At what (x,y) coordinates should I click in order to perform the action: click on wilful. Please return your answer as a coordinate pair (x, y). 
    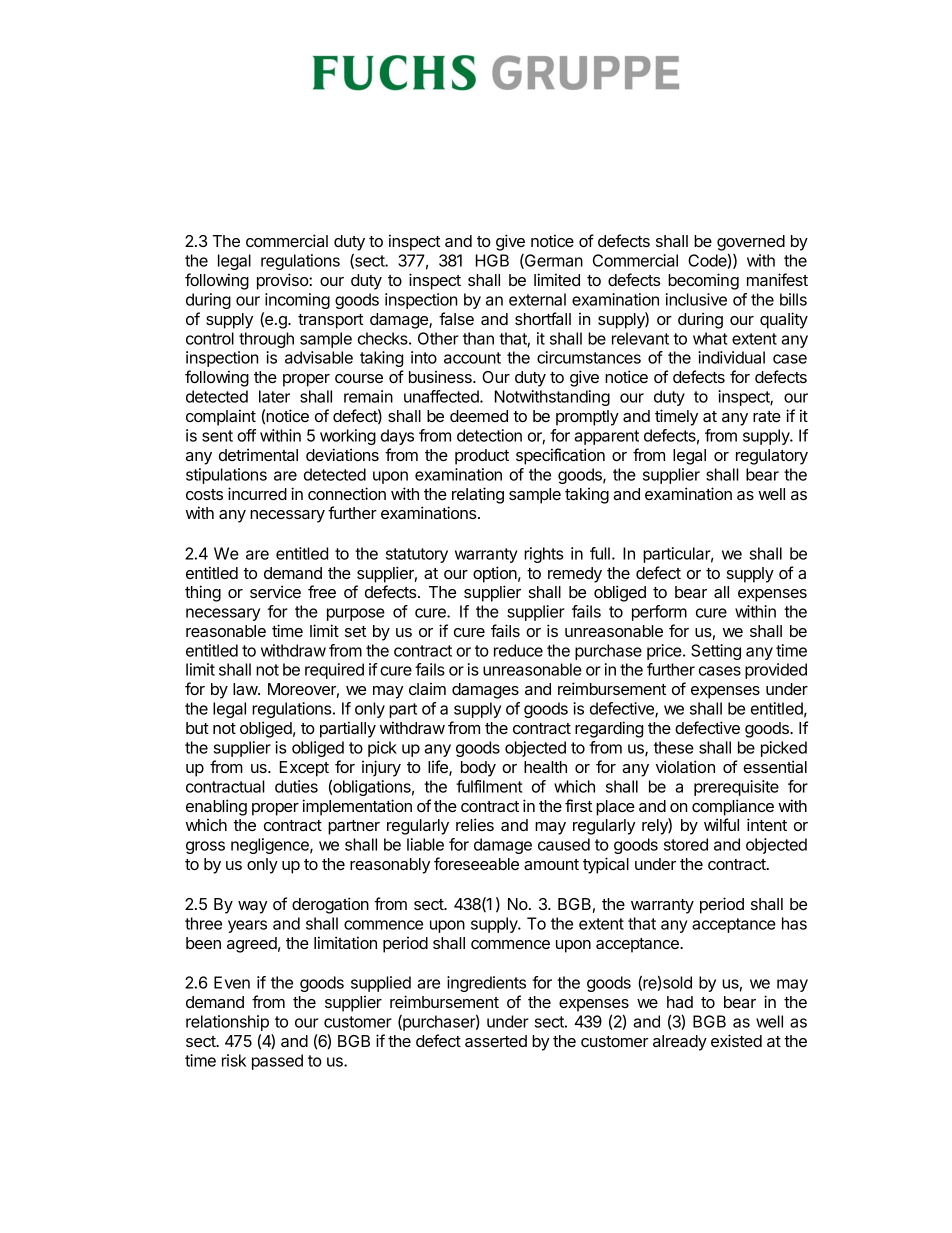
    Looking at the image, I should click on (721, 824).
